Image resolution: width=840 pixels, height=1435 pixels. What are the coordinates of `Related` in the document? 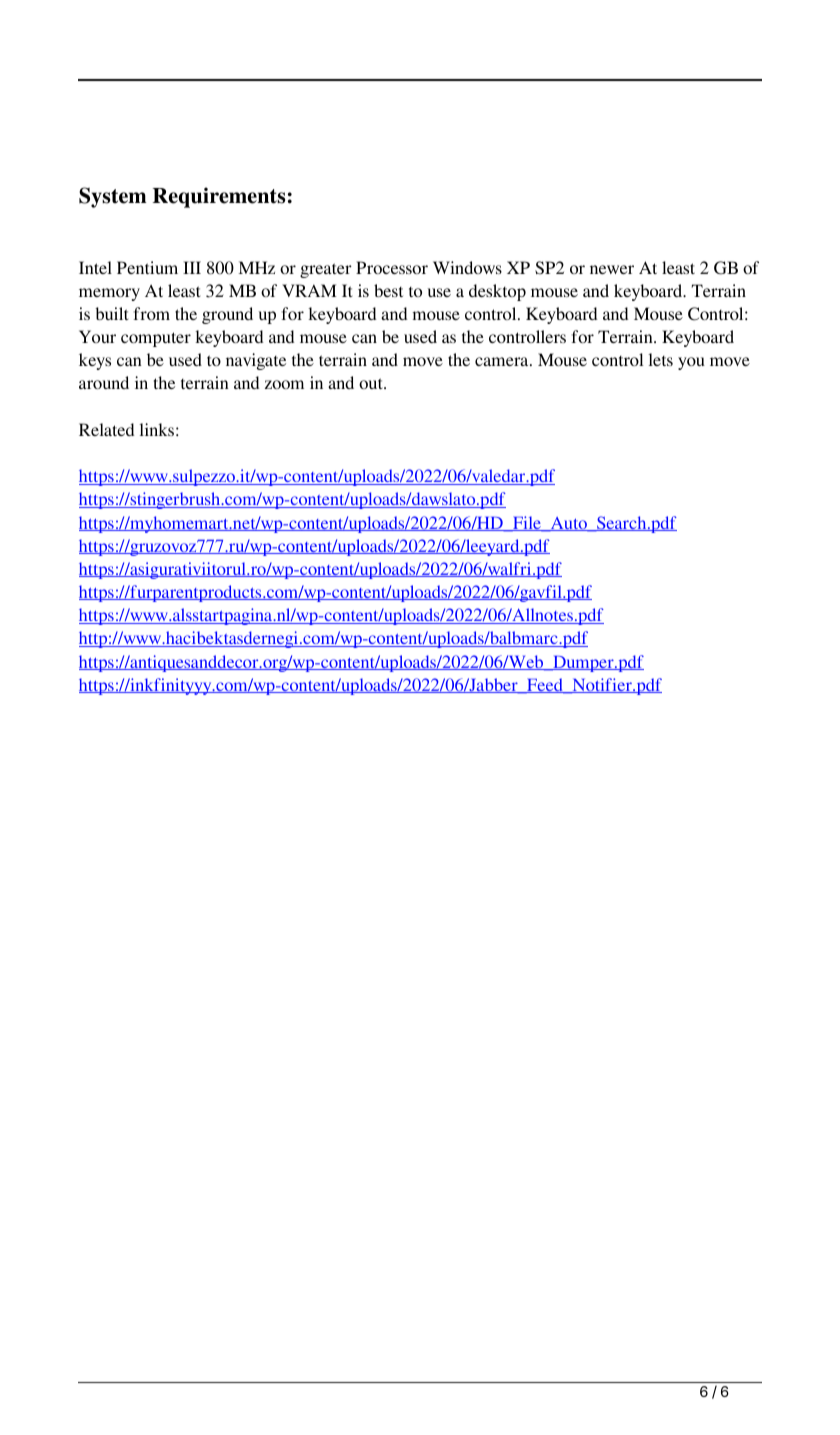 It's located at (106, 429).
